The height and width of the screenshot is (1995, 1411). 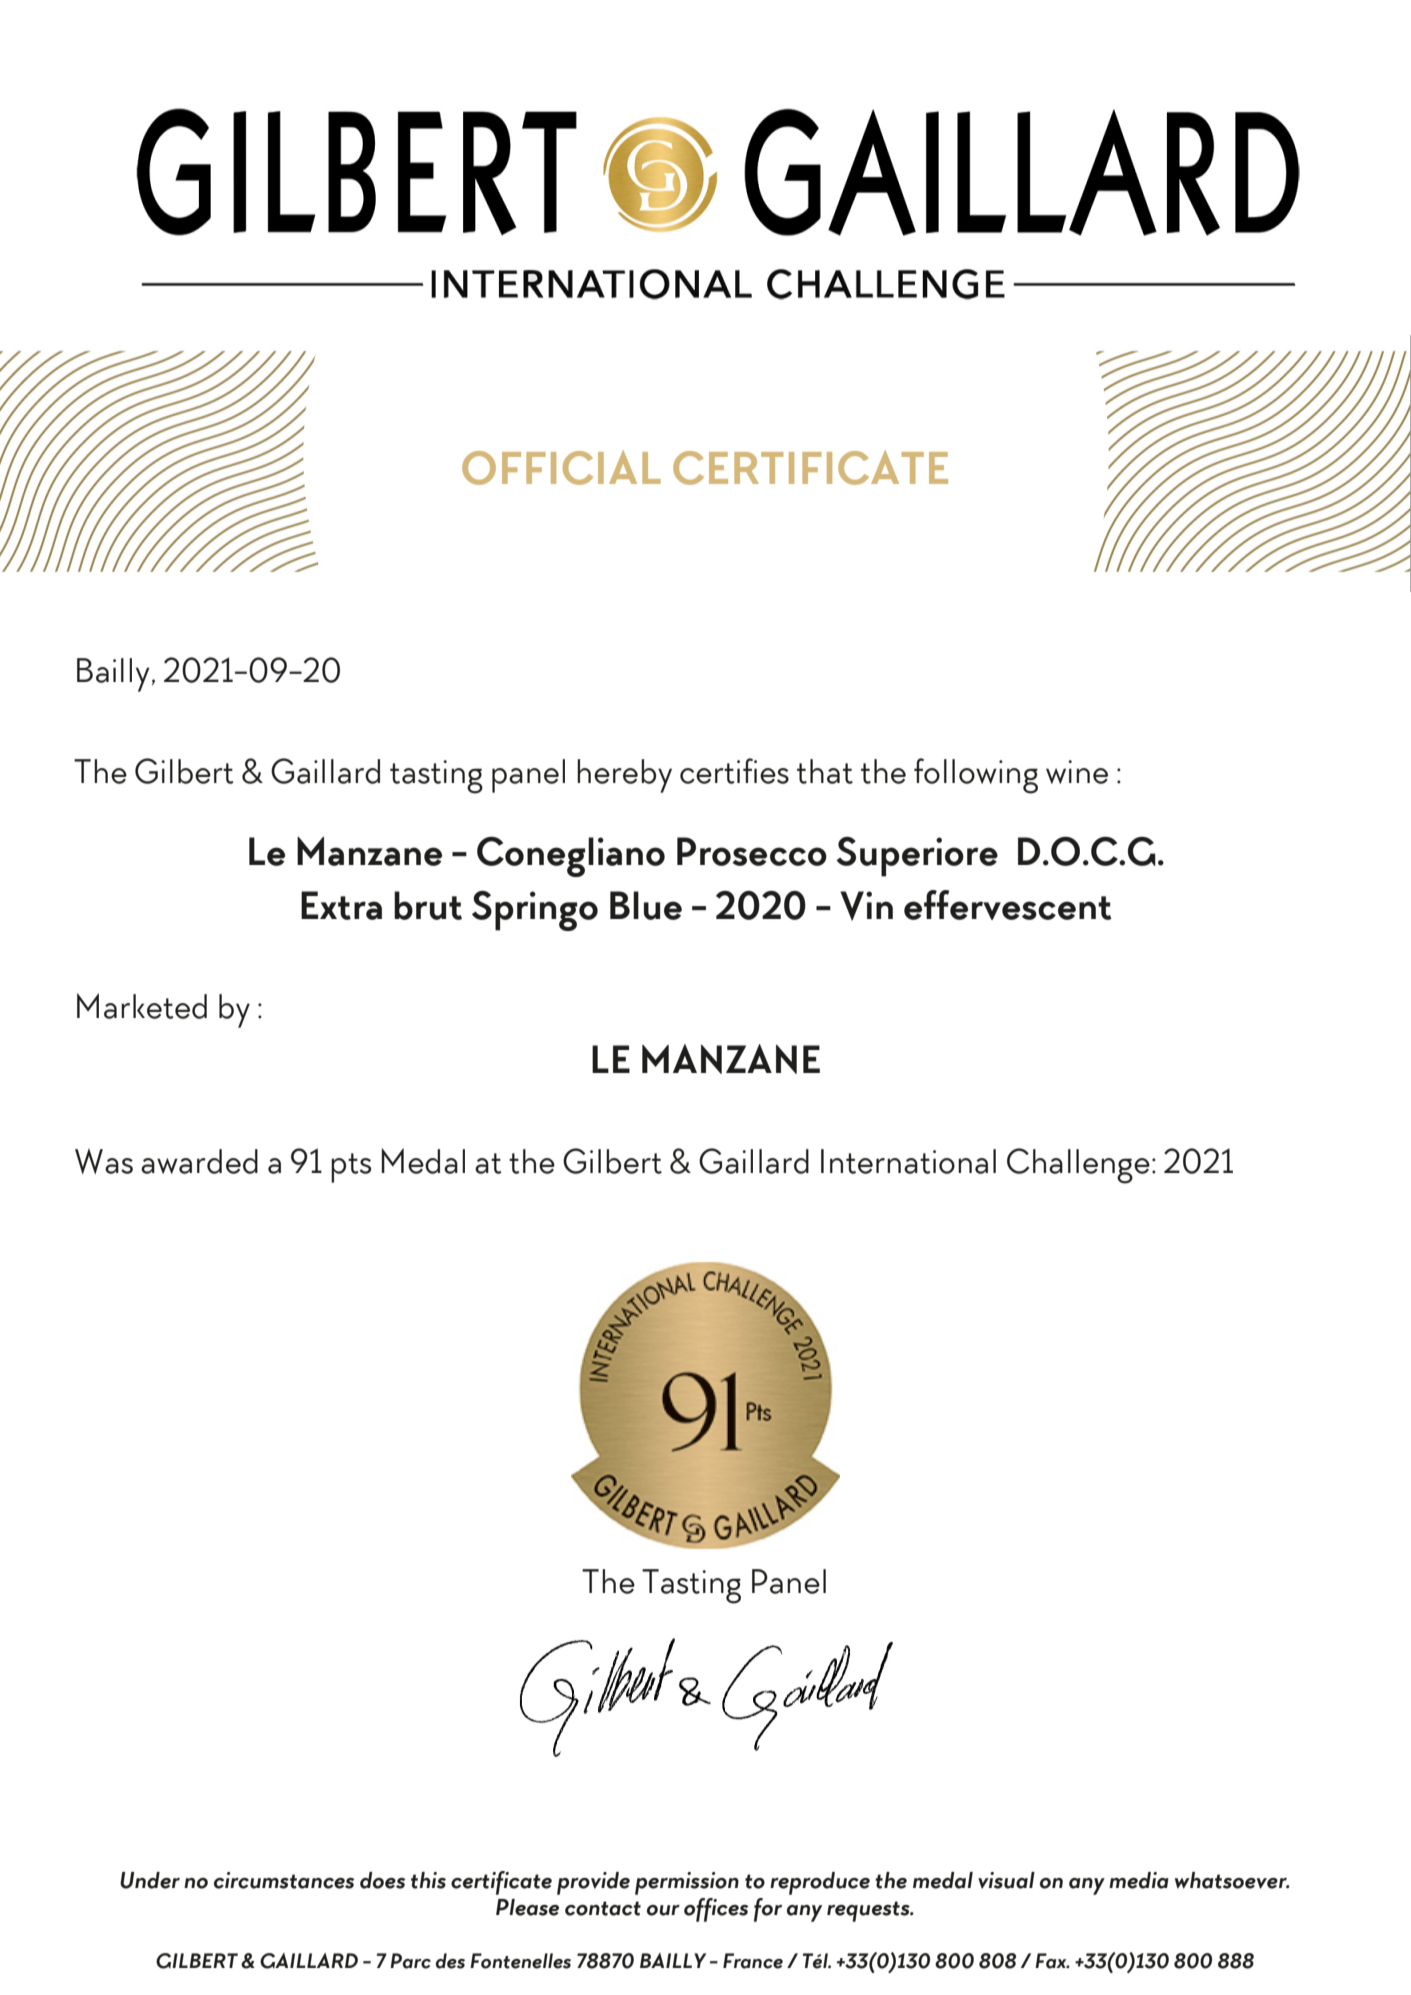 I want to click on circumstances, so click(x=284, y=1880).
